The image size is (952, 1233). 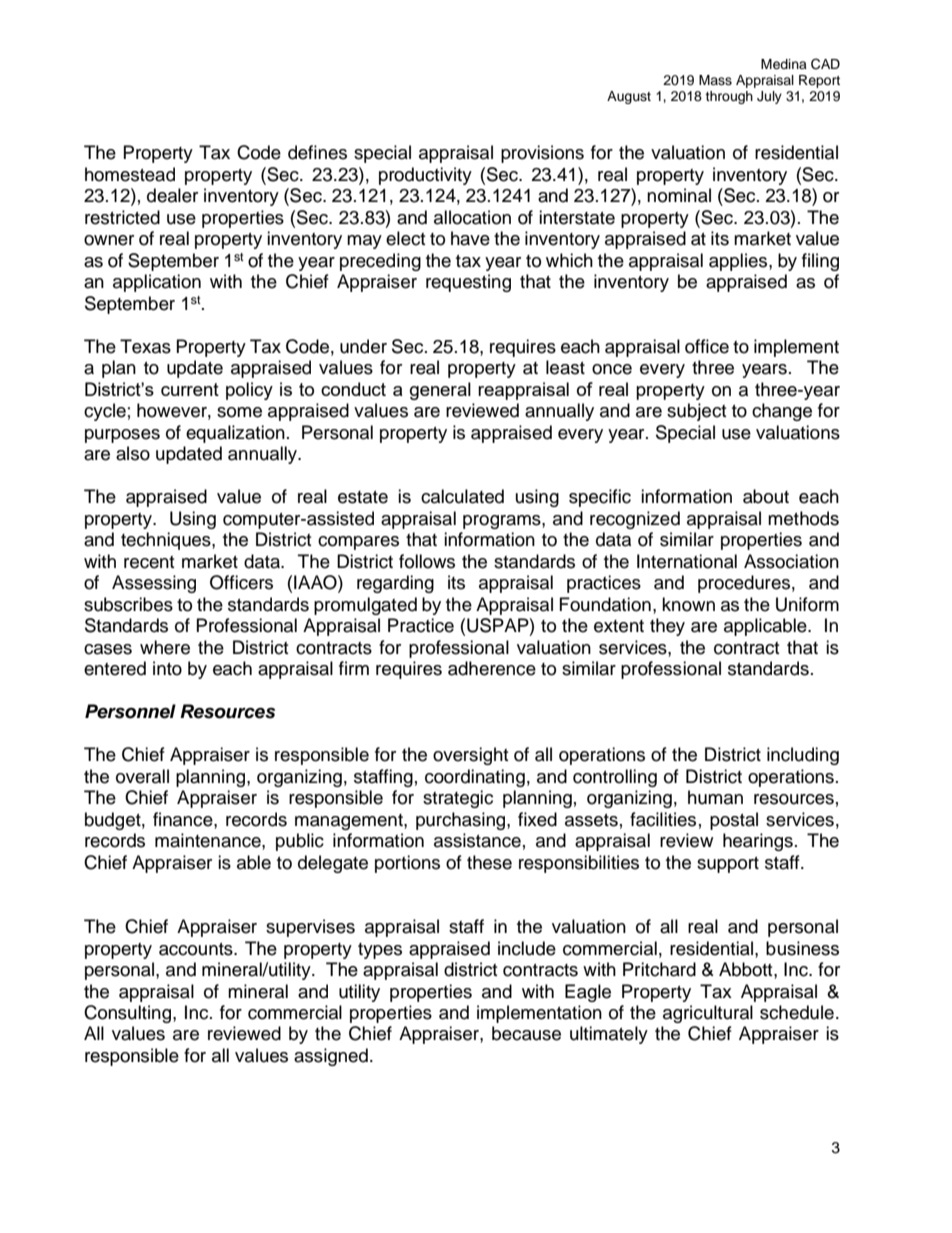 I want to click on homestead, so click(x=130, y=174).
